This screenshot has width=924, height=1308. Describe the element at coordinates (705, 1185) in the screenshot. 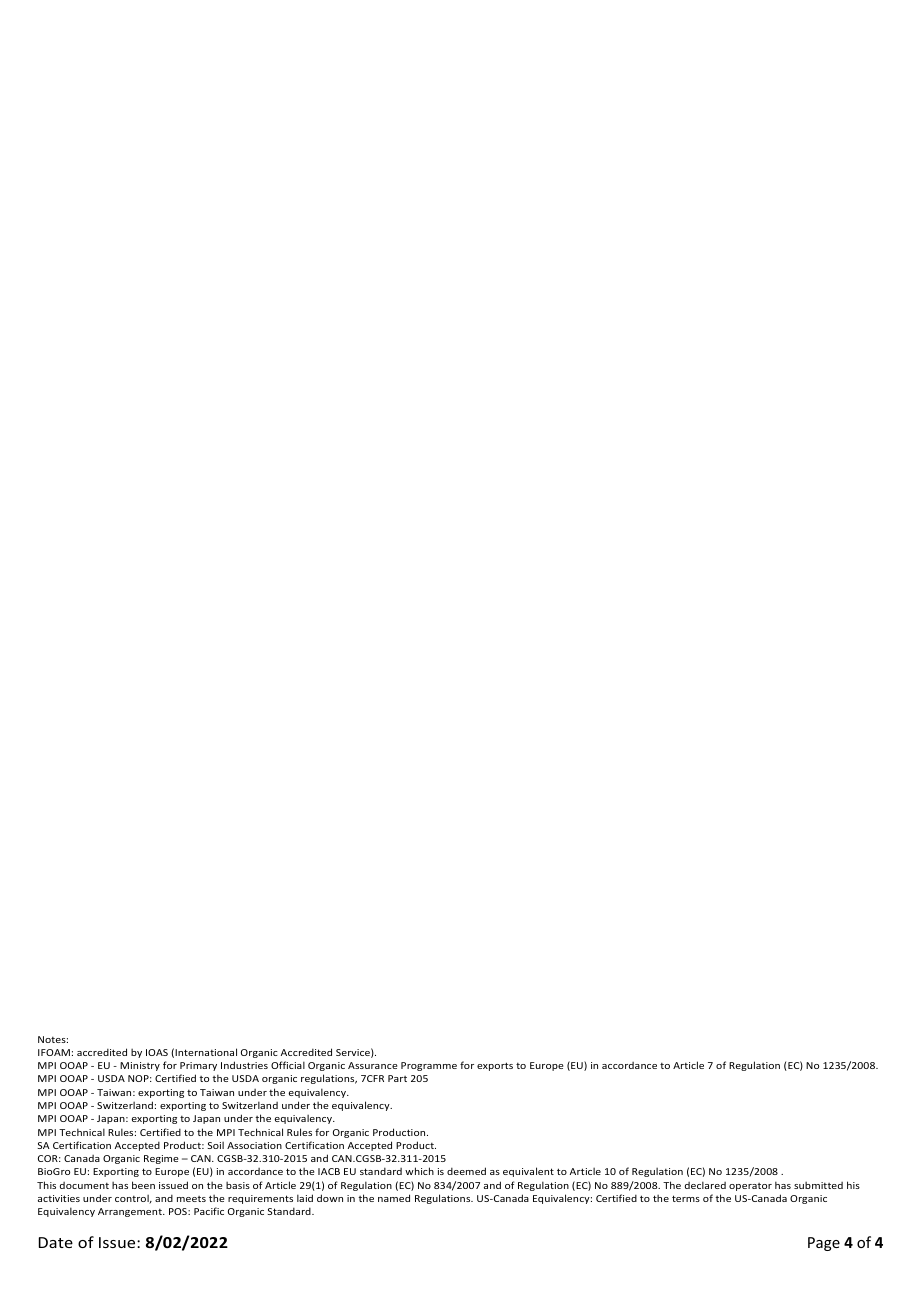

I see `declared` at that location.
